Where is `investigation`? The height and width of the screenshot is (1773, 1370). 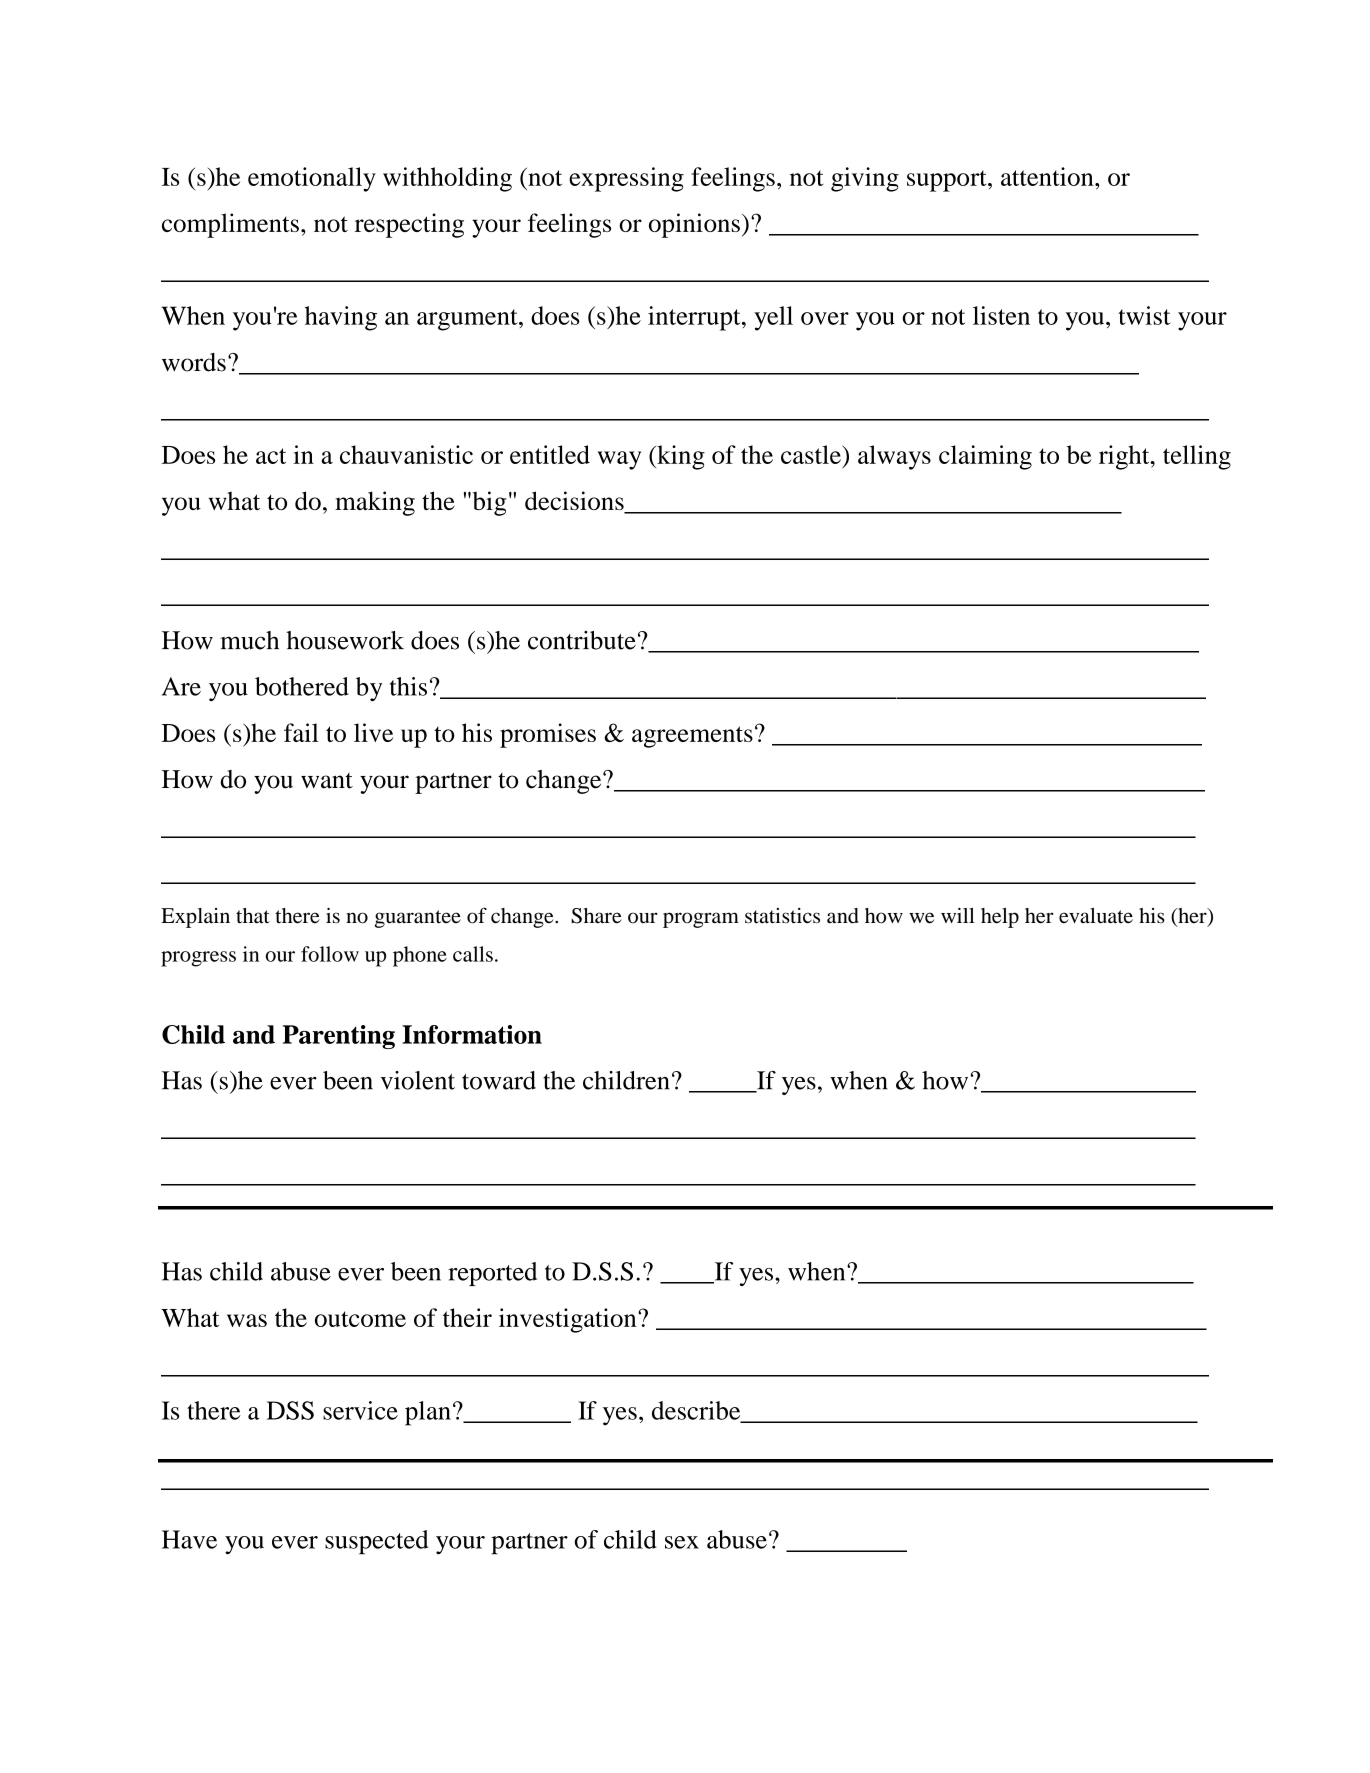
investigation is located at coordinates (569, 1320).
